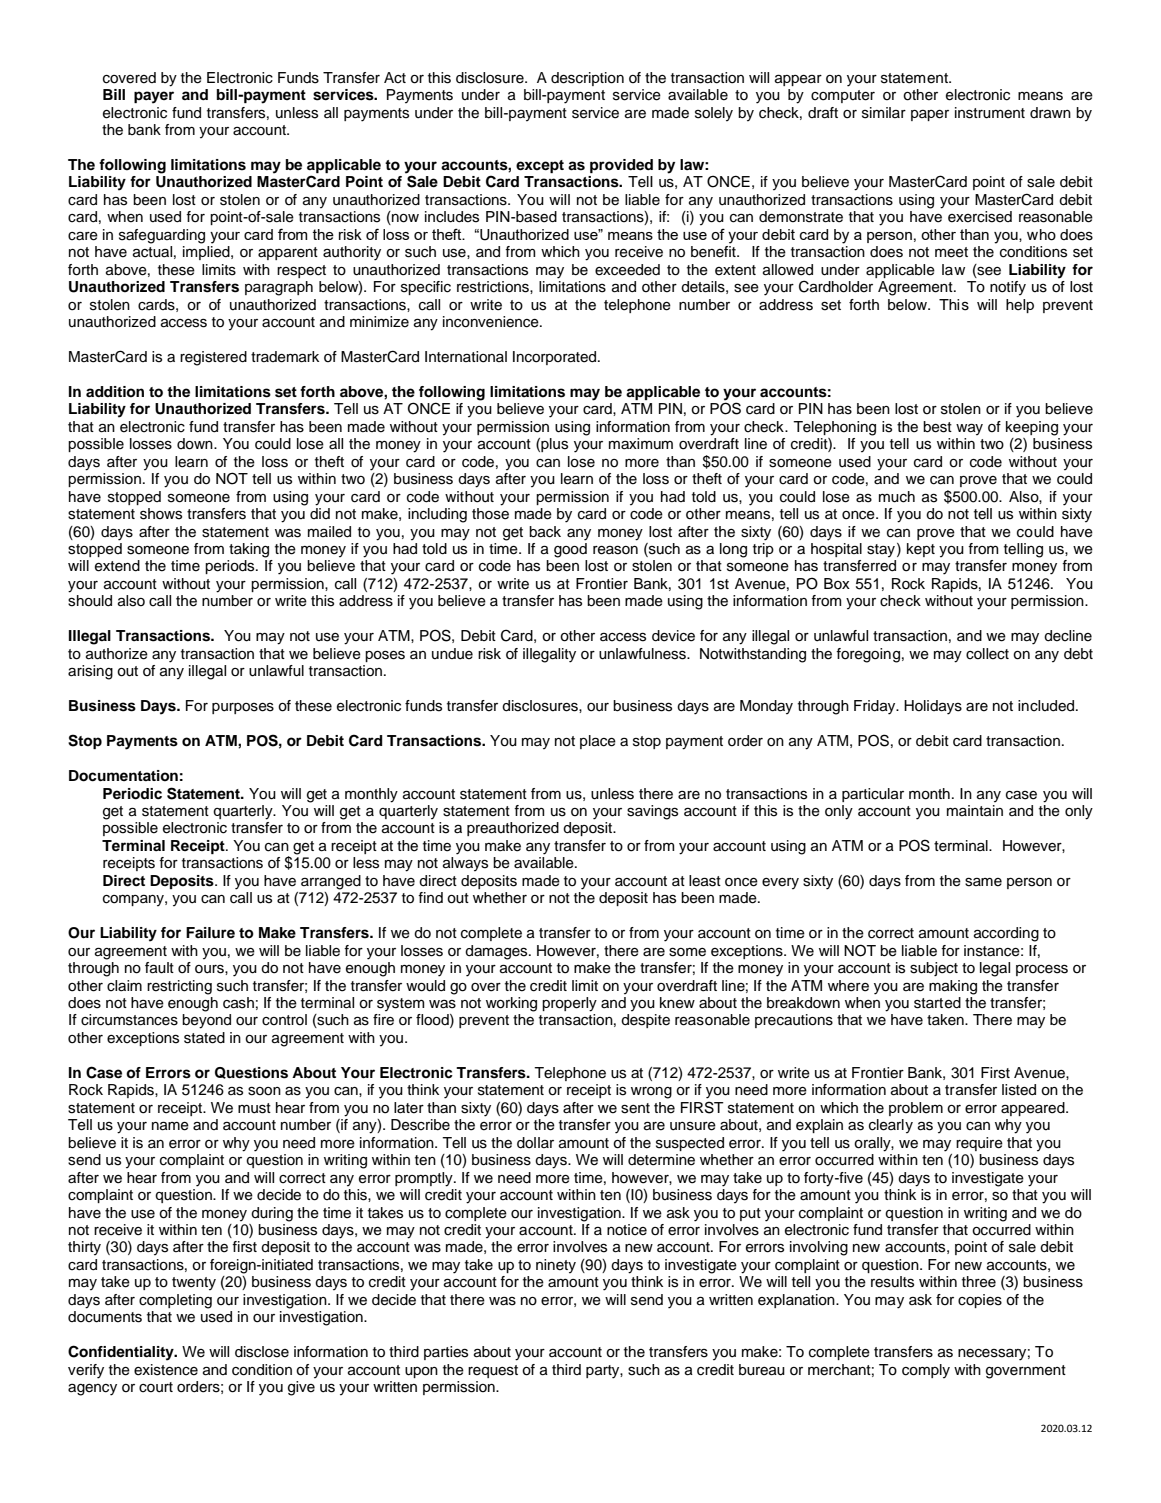 The width and height of the screenshot is (1161, 1503). Describe the element at coordinates (587, 79) in the screenshot. I see `description` at that location.
